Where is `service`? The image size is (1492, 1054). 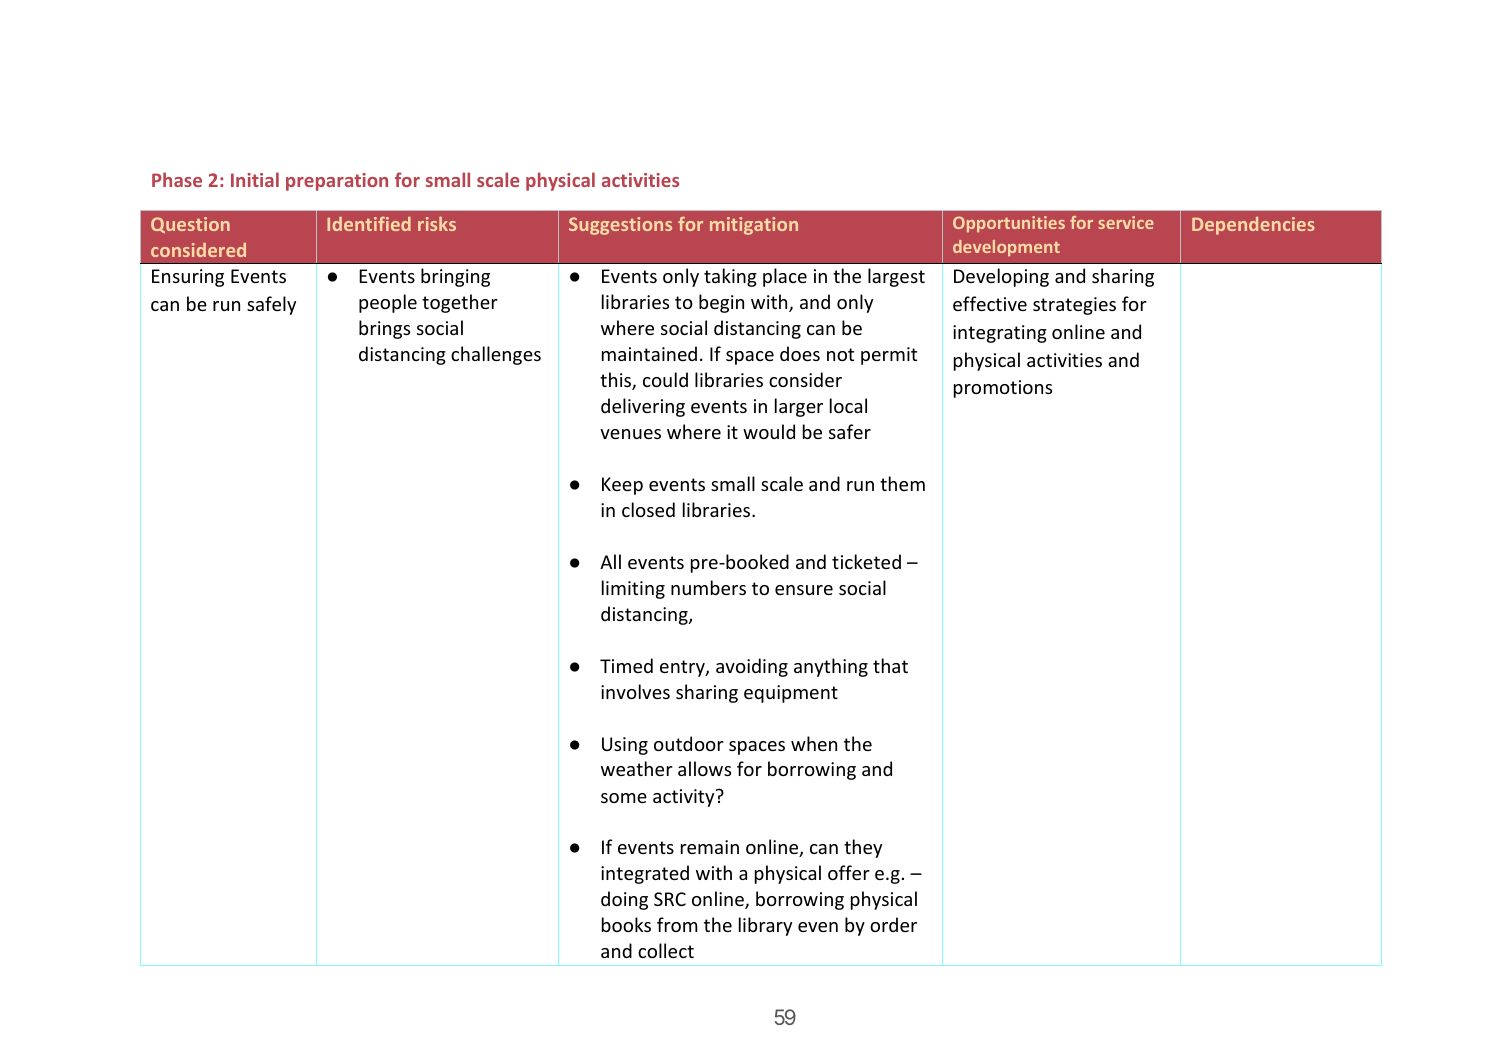
service is located at coordinates (1126, 222).
